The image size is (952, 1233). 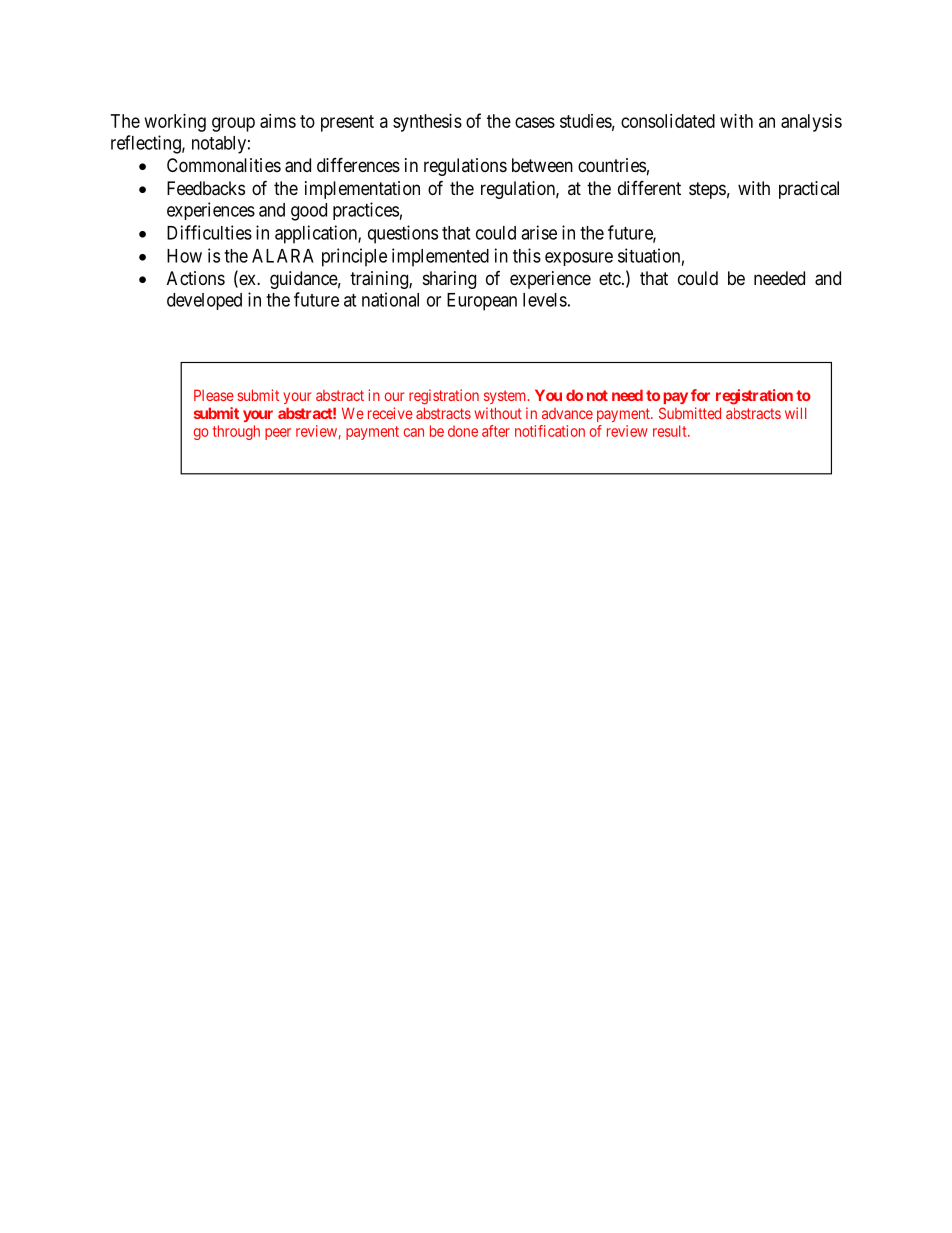 What do you see at coordinates (535, 122) in the document?
I see `cases` at bounding box center [535, 122].
